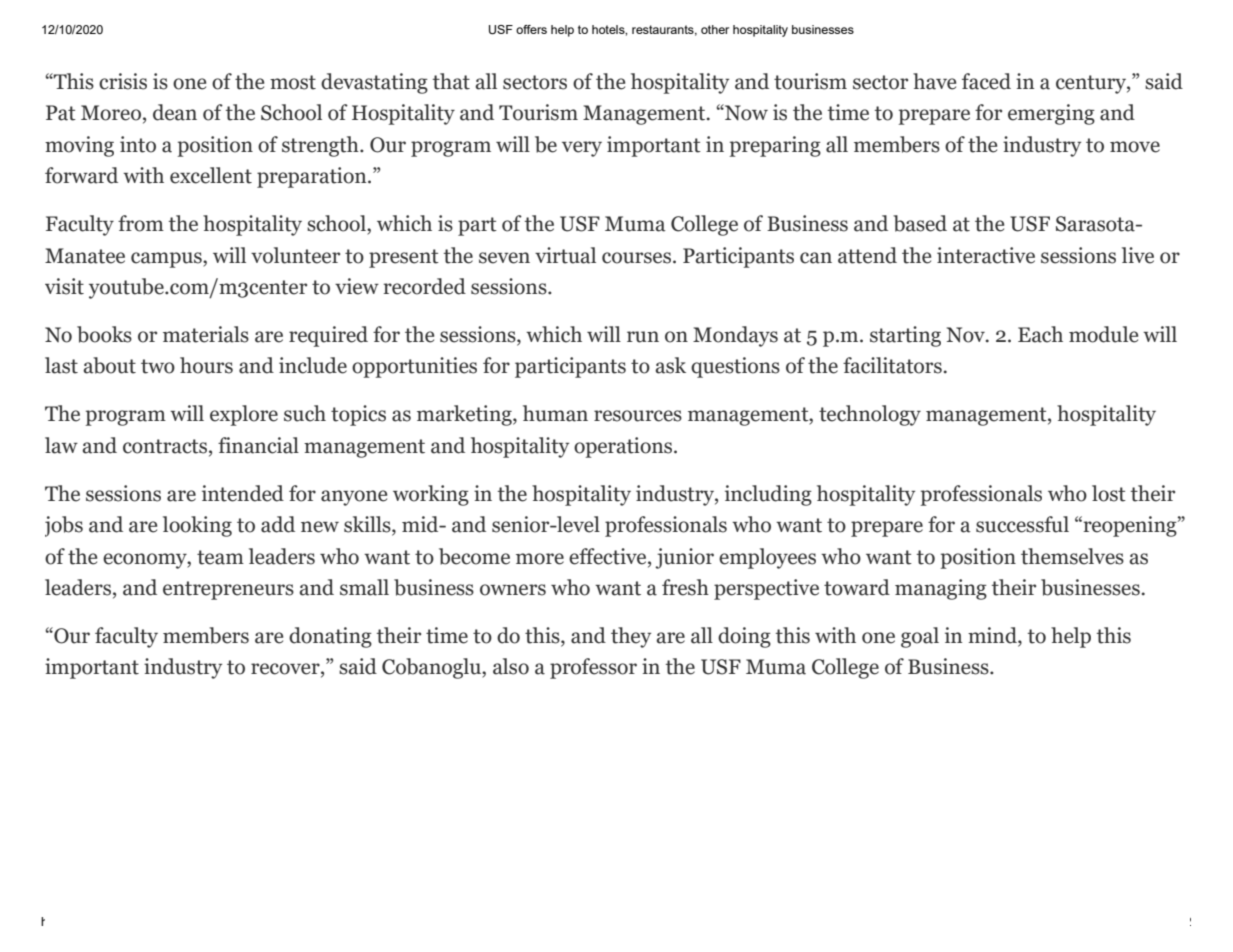 This screenshot has height=952, width=1233. What do you see at coordinates (64, 286) in the screenshot?
I see `visit` at bounding box center [64, 286].
